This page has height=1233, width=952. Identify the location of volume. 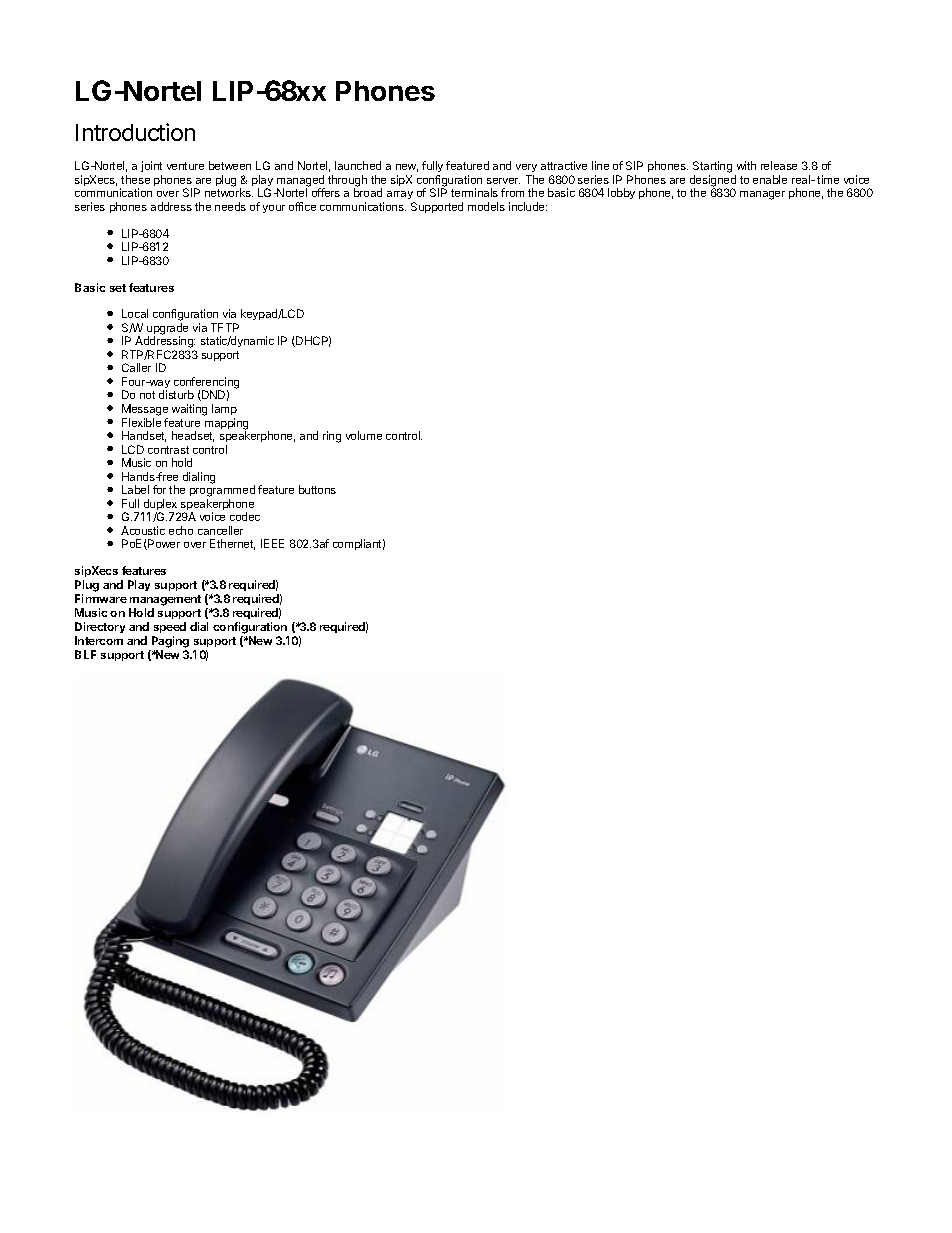
(364, 435).
